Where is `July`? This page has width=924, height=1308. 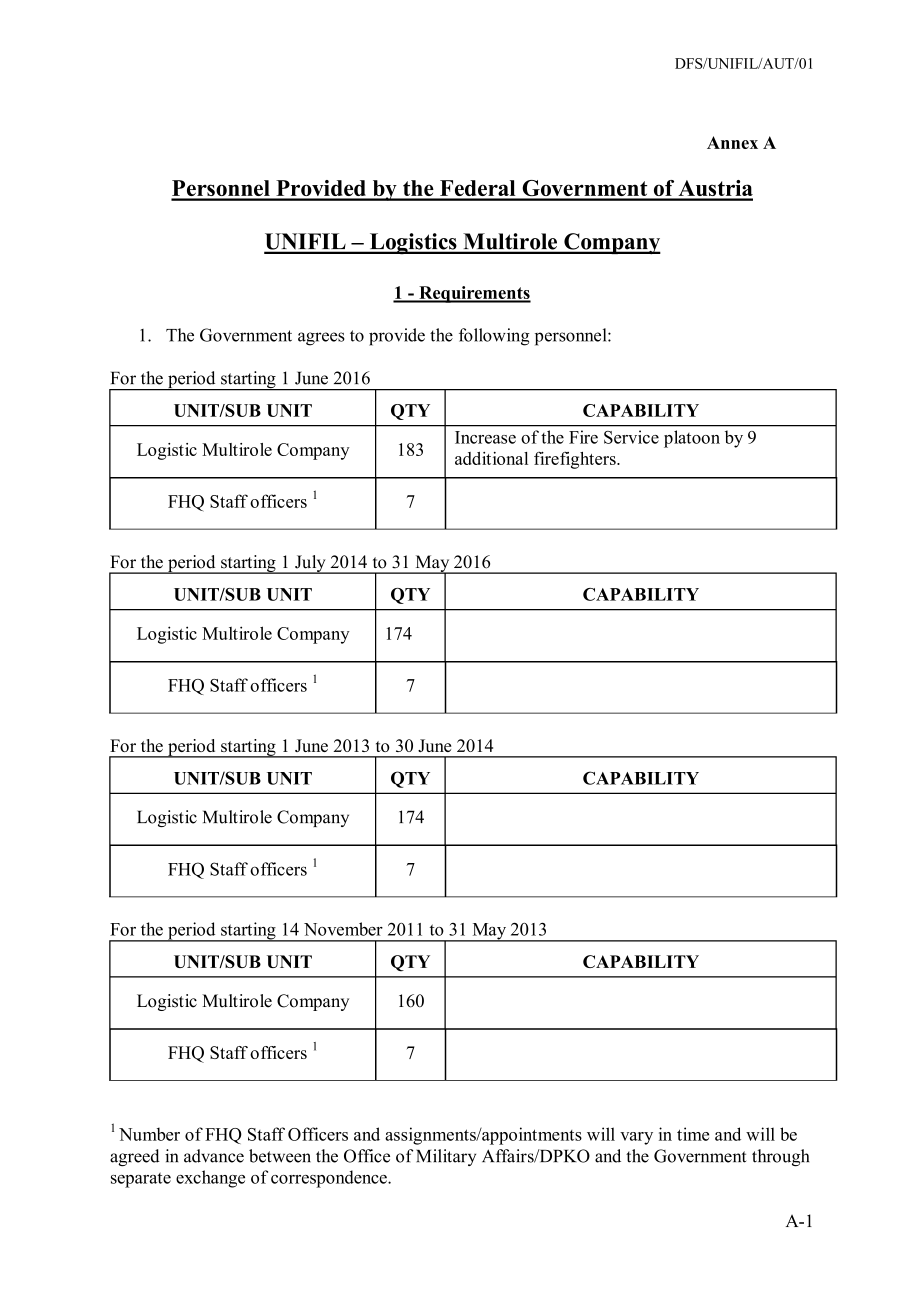
July is located at coordinates (310, 564).
